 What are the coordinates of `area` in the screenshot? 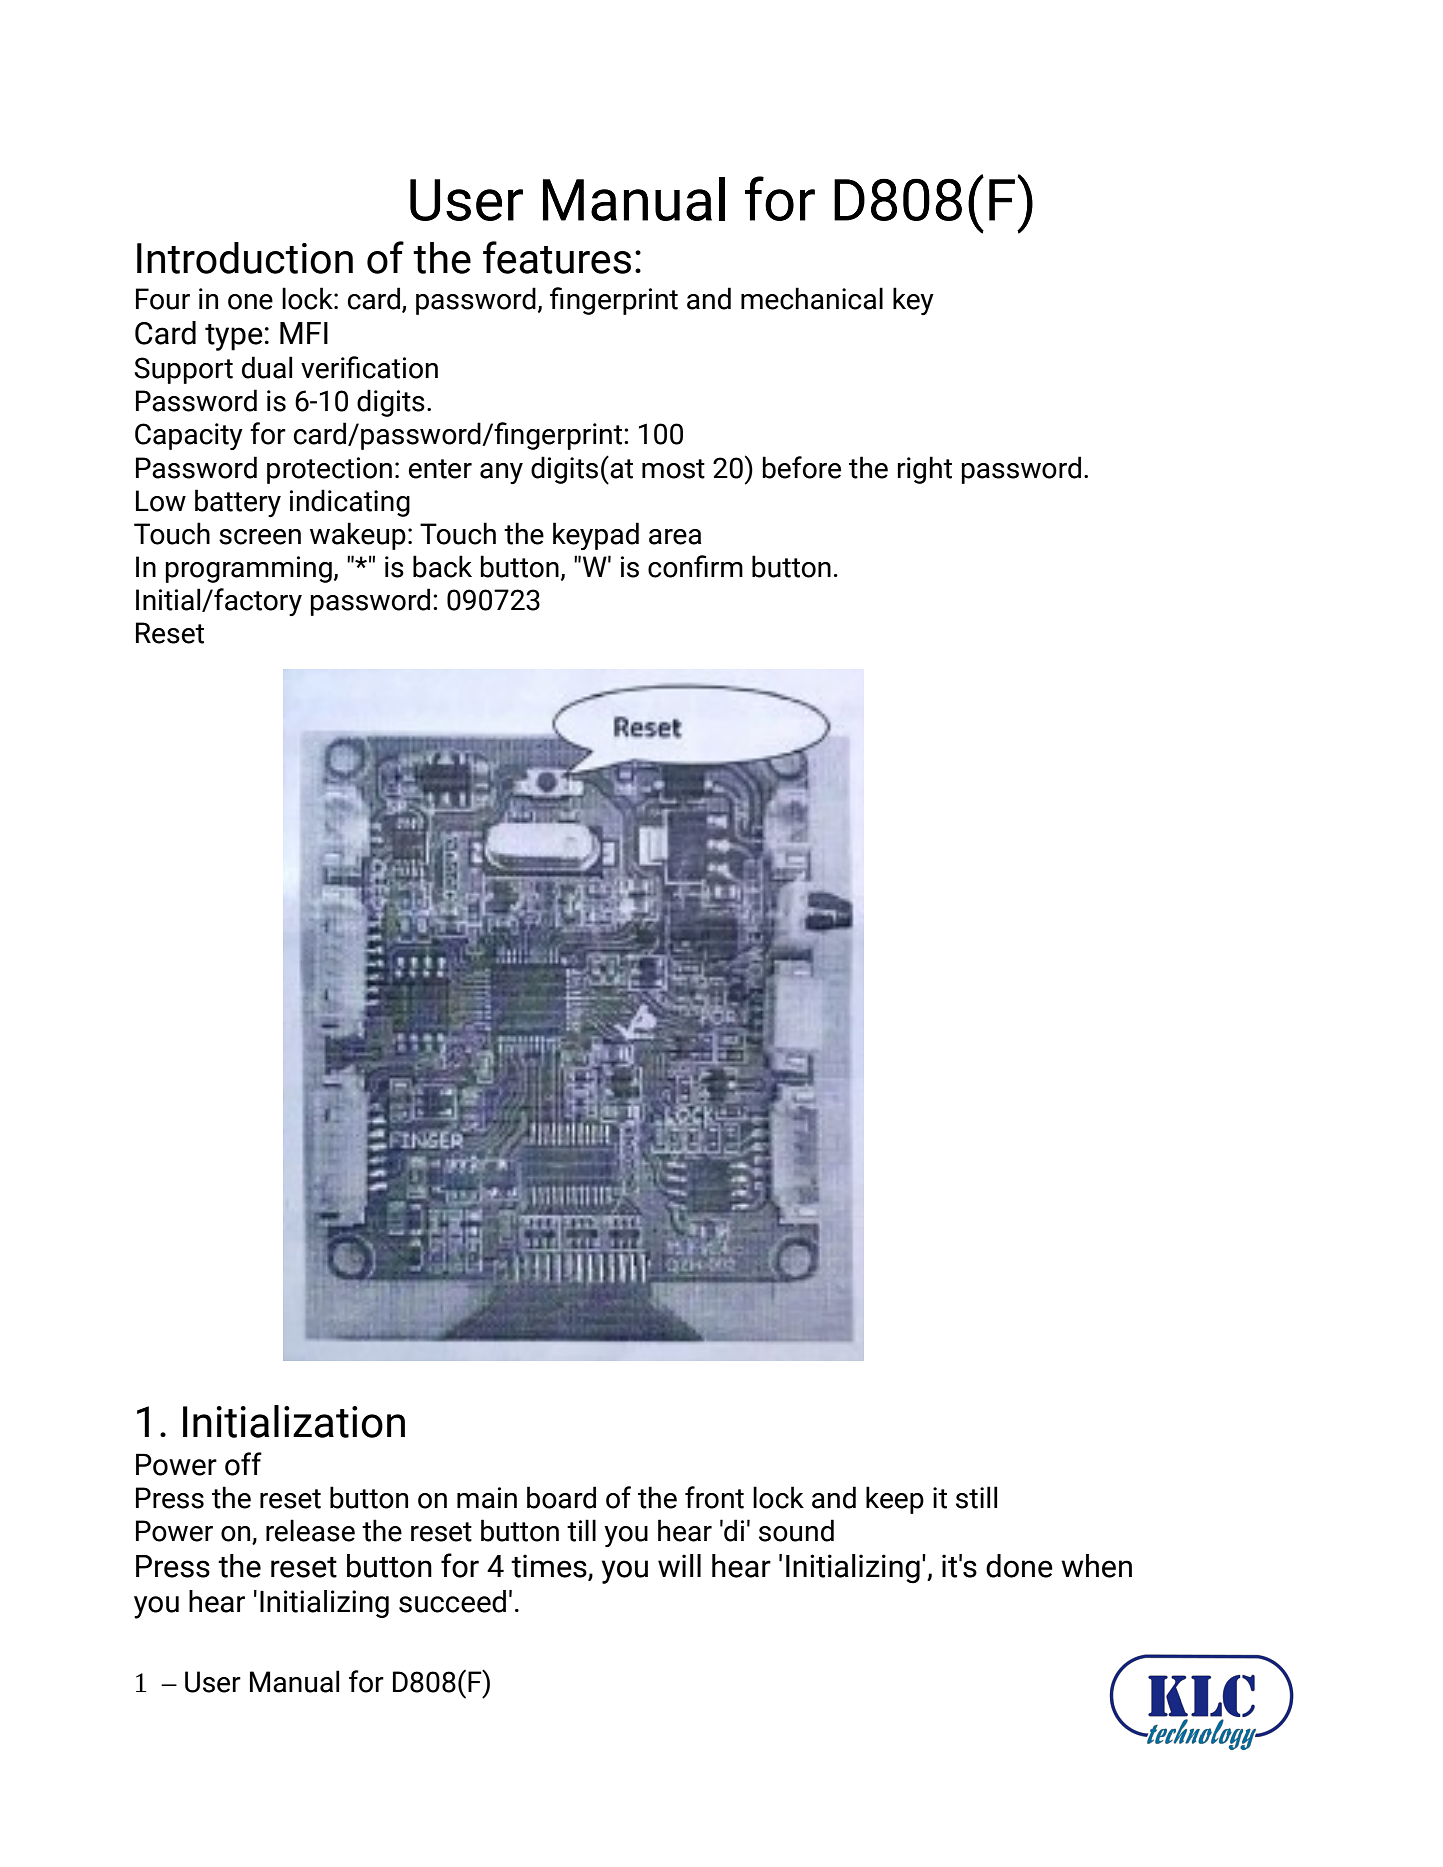 It's located at (675, 537).
